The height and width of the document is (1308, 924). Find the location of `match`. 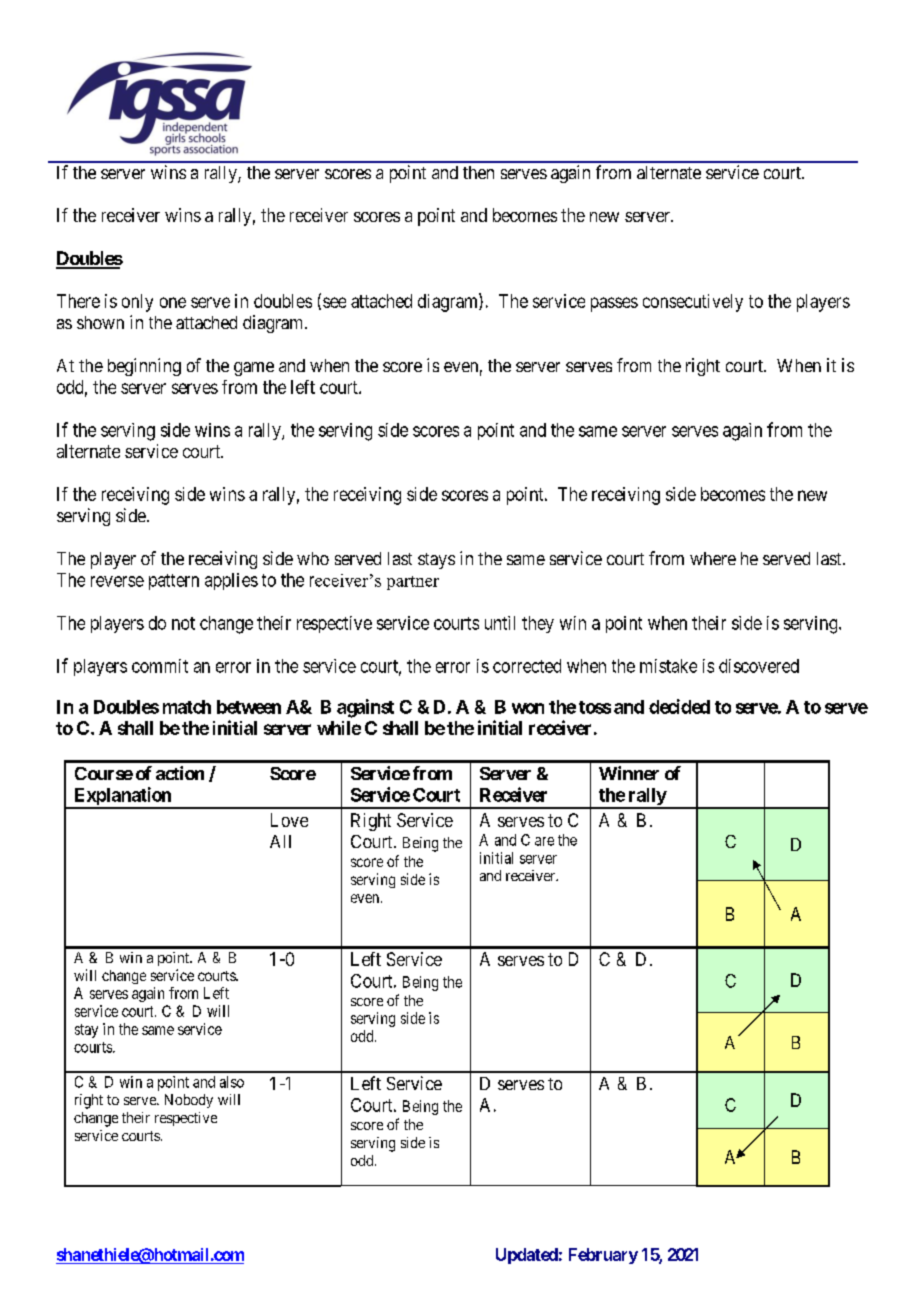

match is located at coordinates (187, 707).
